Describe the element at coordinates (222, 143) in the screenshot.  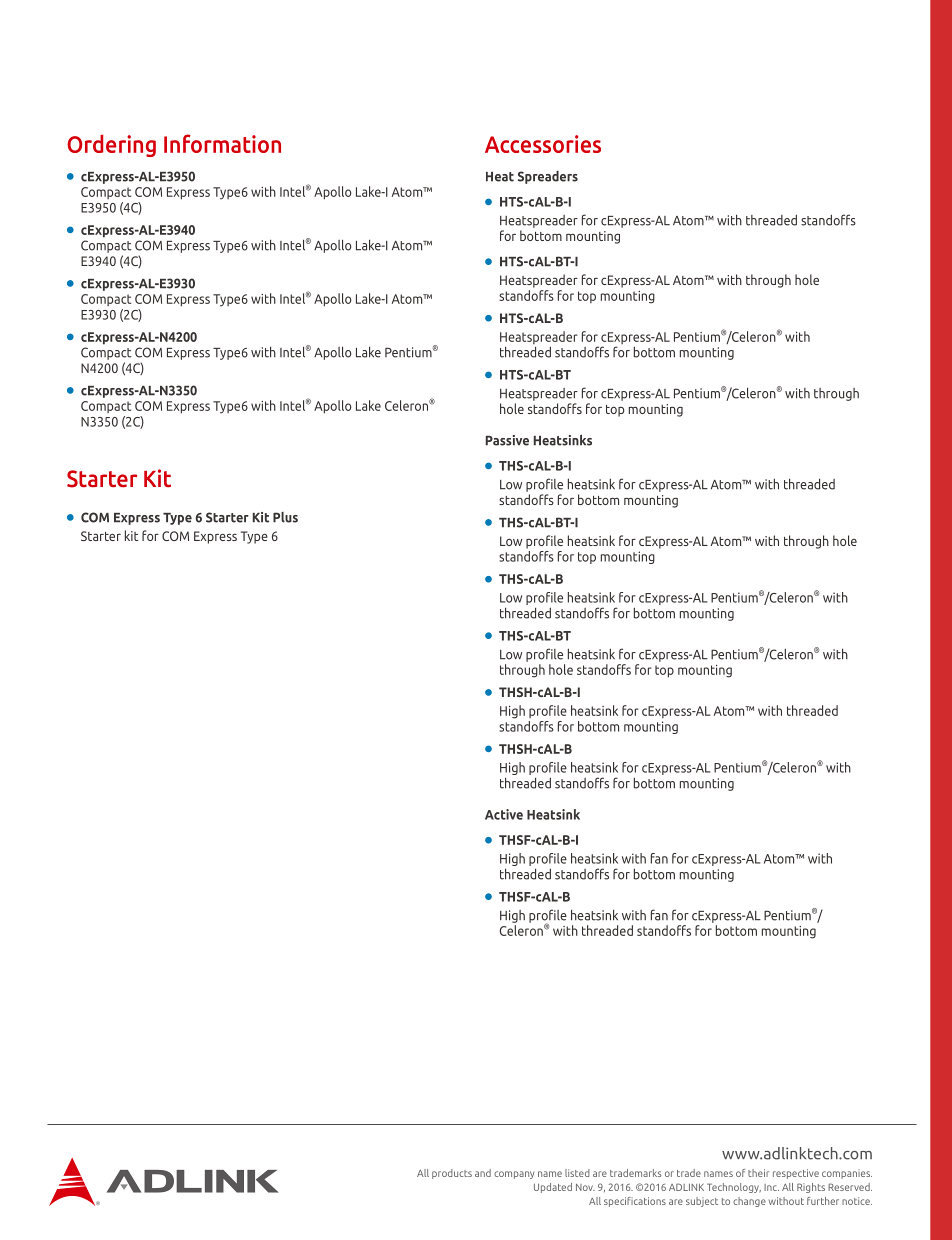
I see `Information` at that location.
